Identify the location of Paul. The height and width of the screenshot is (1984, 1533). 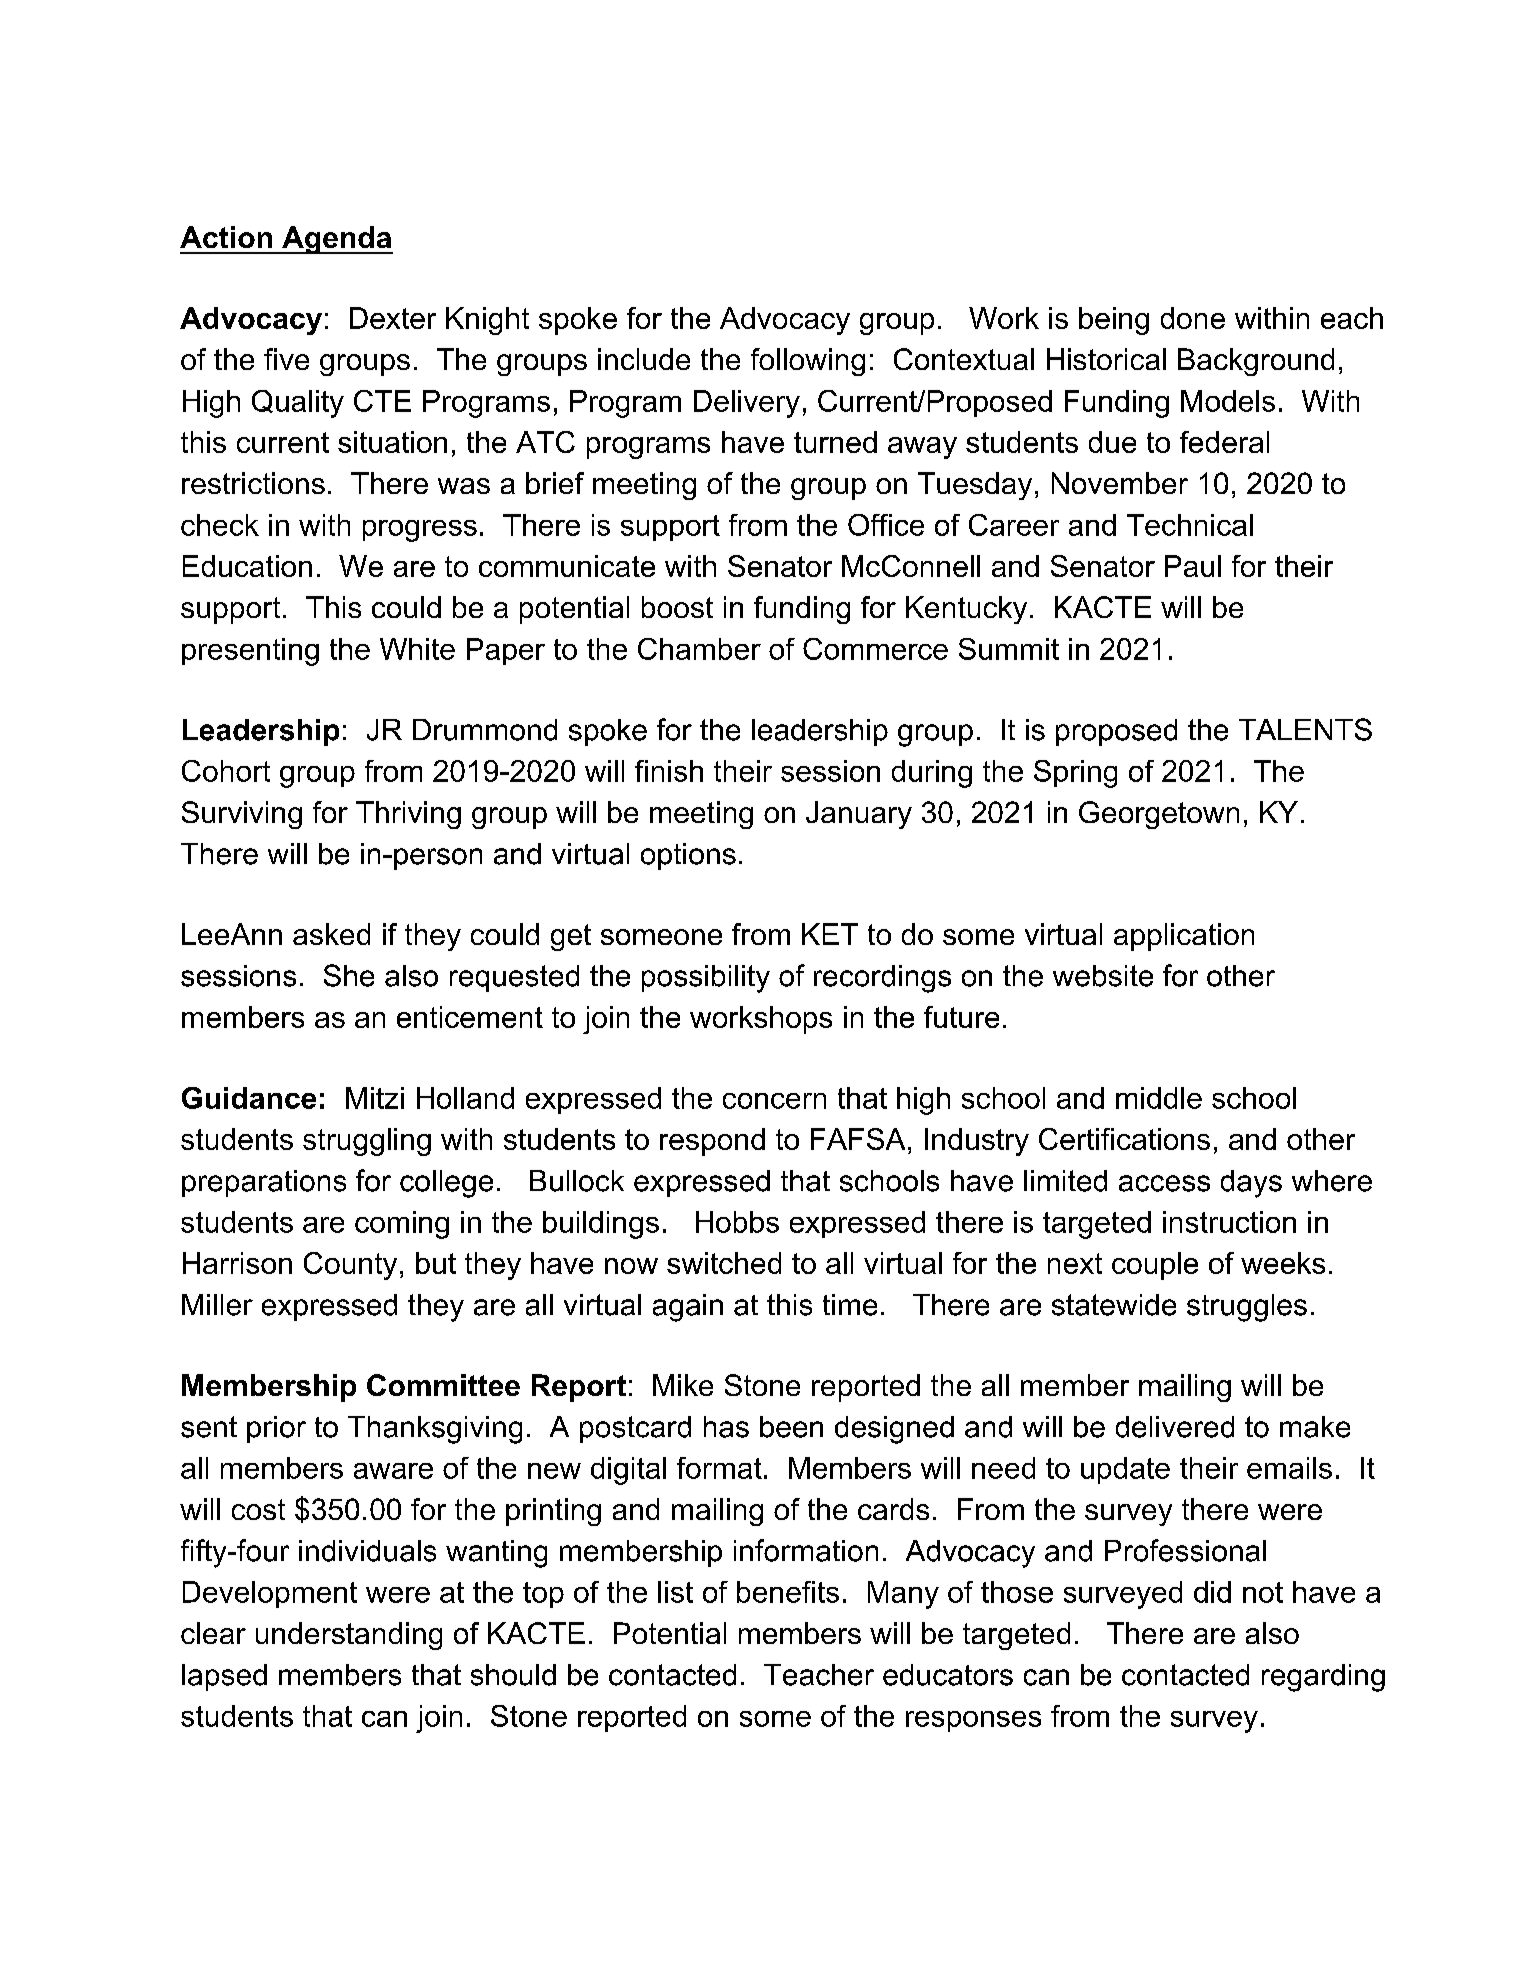
(1193, 566).
